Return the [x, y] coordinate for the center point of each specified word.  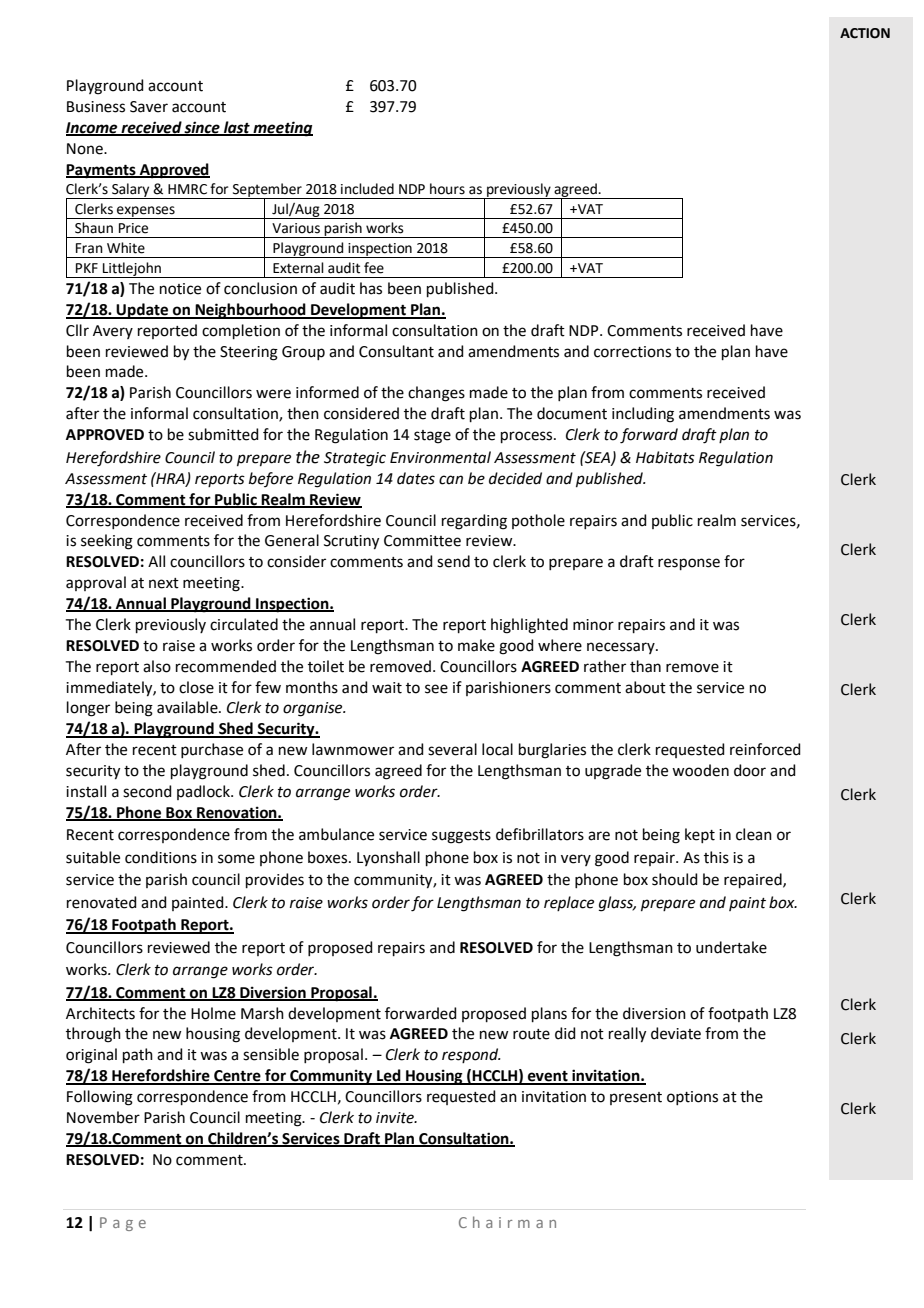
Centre [237, 1077]
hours [447, 189]
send [453, 561]
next [164, 583]
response [689, 564]
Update [143, 311]
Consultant [396, 351]
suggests [461, 837]
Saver [149, 107]
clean [754, 834]
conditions [161, 857]
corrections [632, 352]
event [548, 1077]
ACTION [865, 33]
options [692, 1098]
